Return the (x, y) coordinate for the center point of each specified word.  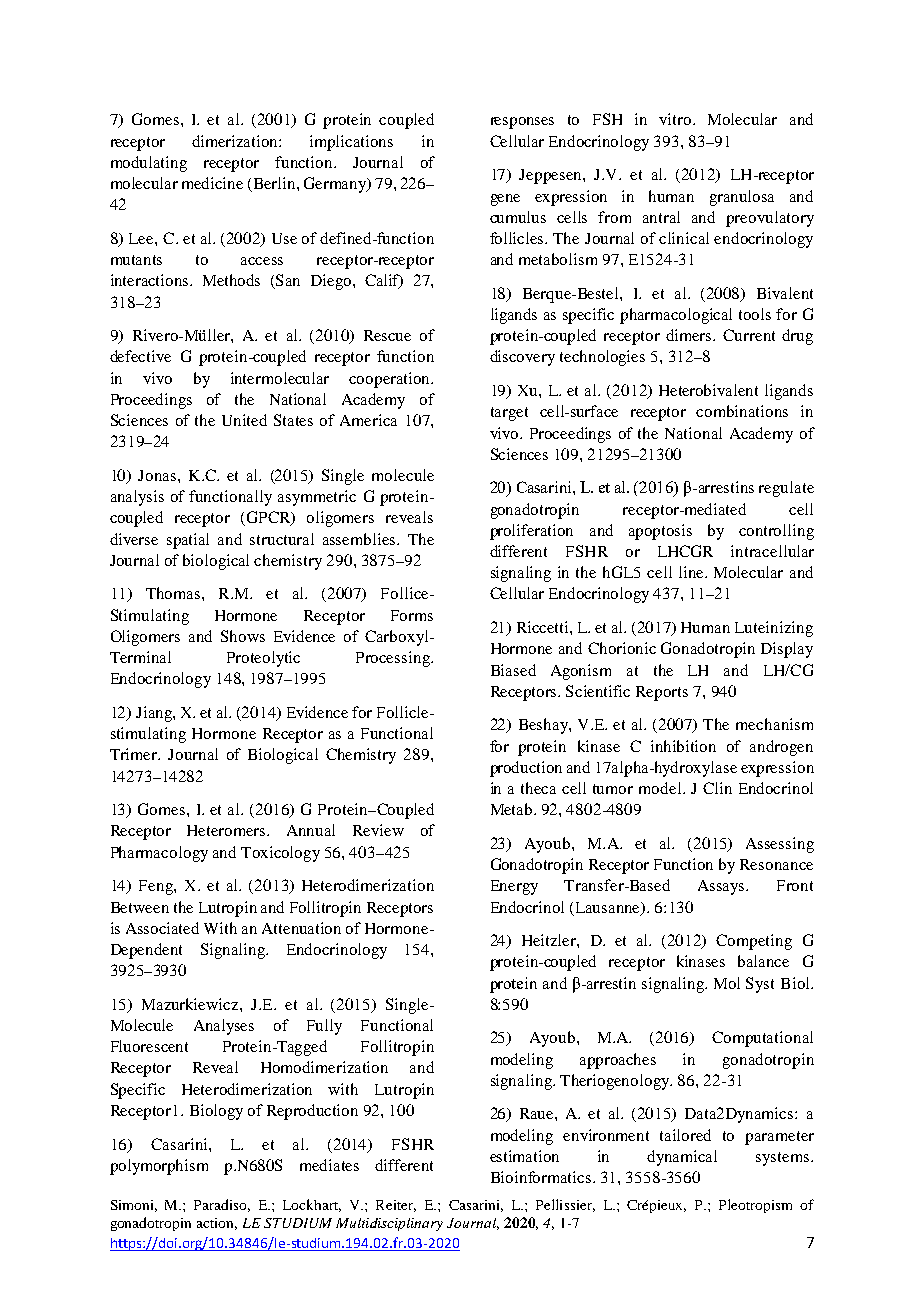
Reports (662, 693)
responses (522, 123)
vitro (676, 119)
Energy (514, 887)
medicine (212, 183)
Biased (513, 670)
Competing (754, 942)
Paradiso (222, 1205)
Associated (162, 928)
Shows (243, 636)
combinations (742, 411)
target (509, 414)
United (244, 420)
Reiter (396, 1206)
